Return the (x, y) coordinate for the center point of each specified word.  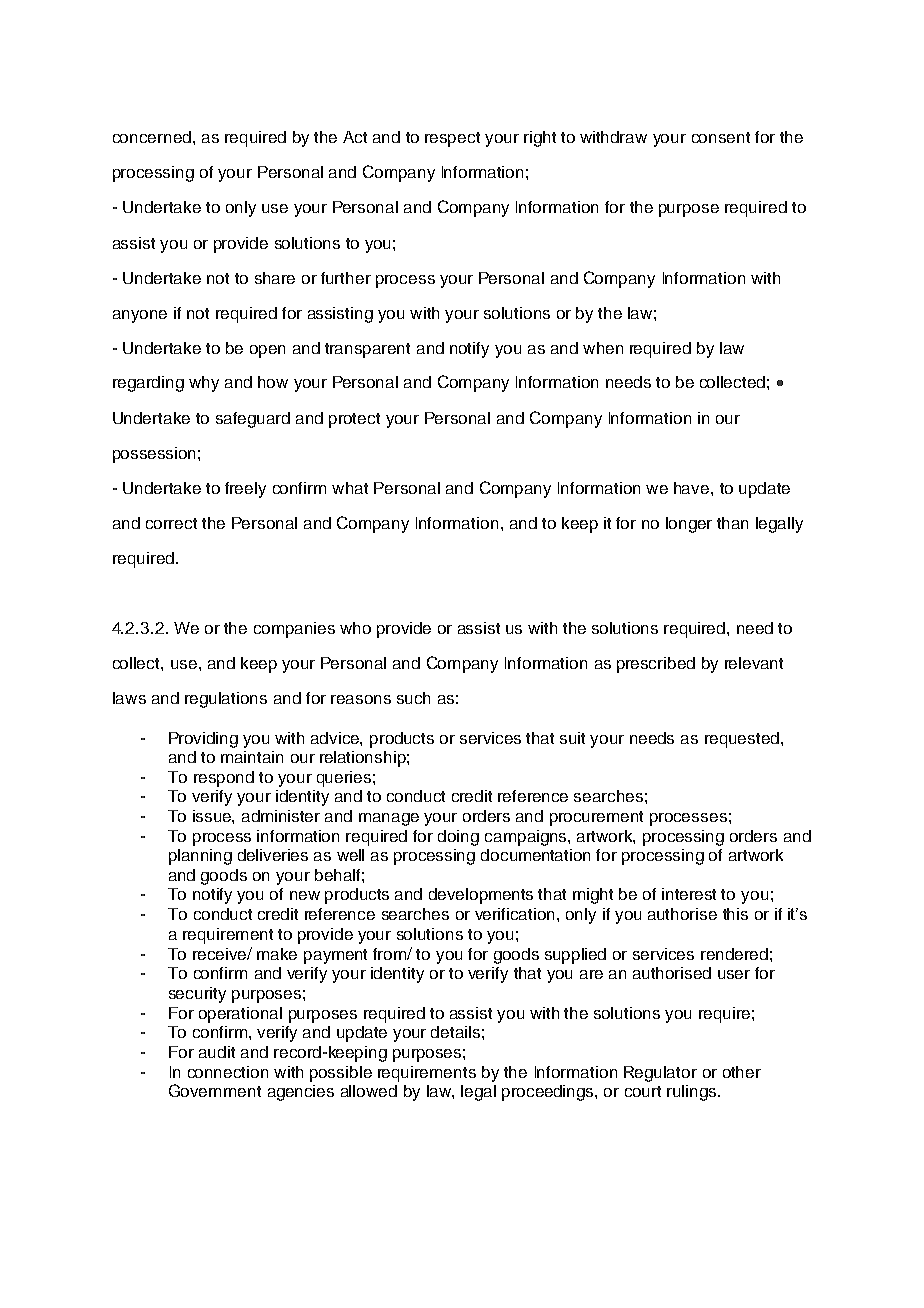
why (204, 384)
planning (200, 857)
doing (458, 838)
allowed (369, 1091)
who (355, 628)
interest (689, 894)
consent (721, 137)
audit (217, 1052)
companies (294, 630)
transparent (367, 350)
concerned (152, 137)
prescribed (656, 665)
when (603, 348)
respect (452, 139)
